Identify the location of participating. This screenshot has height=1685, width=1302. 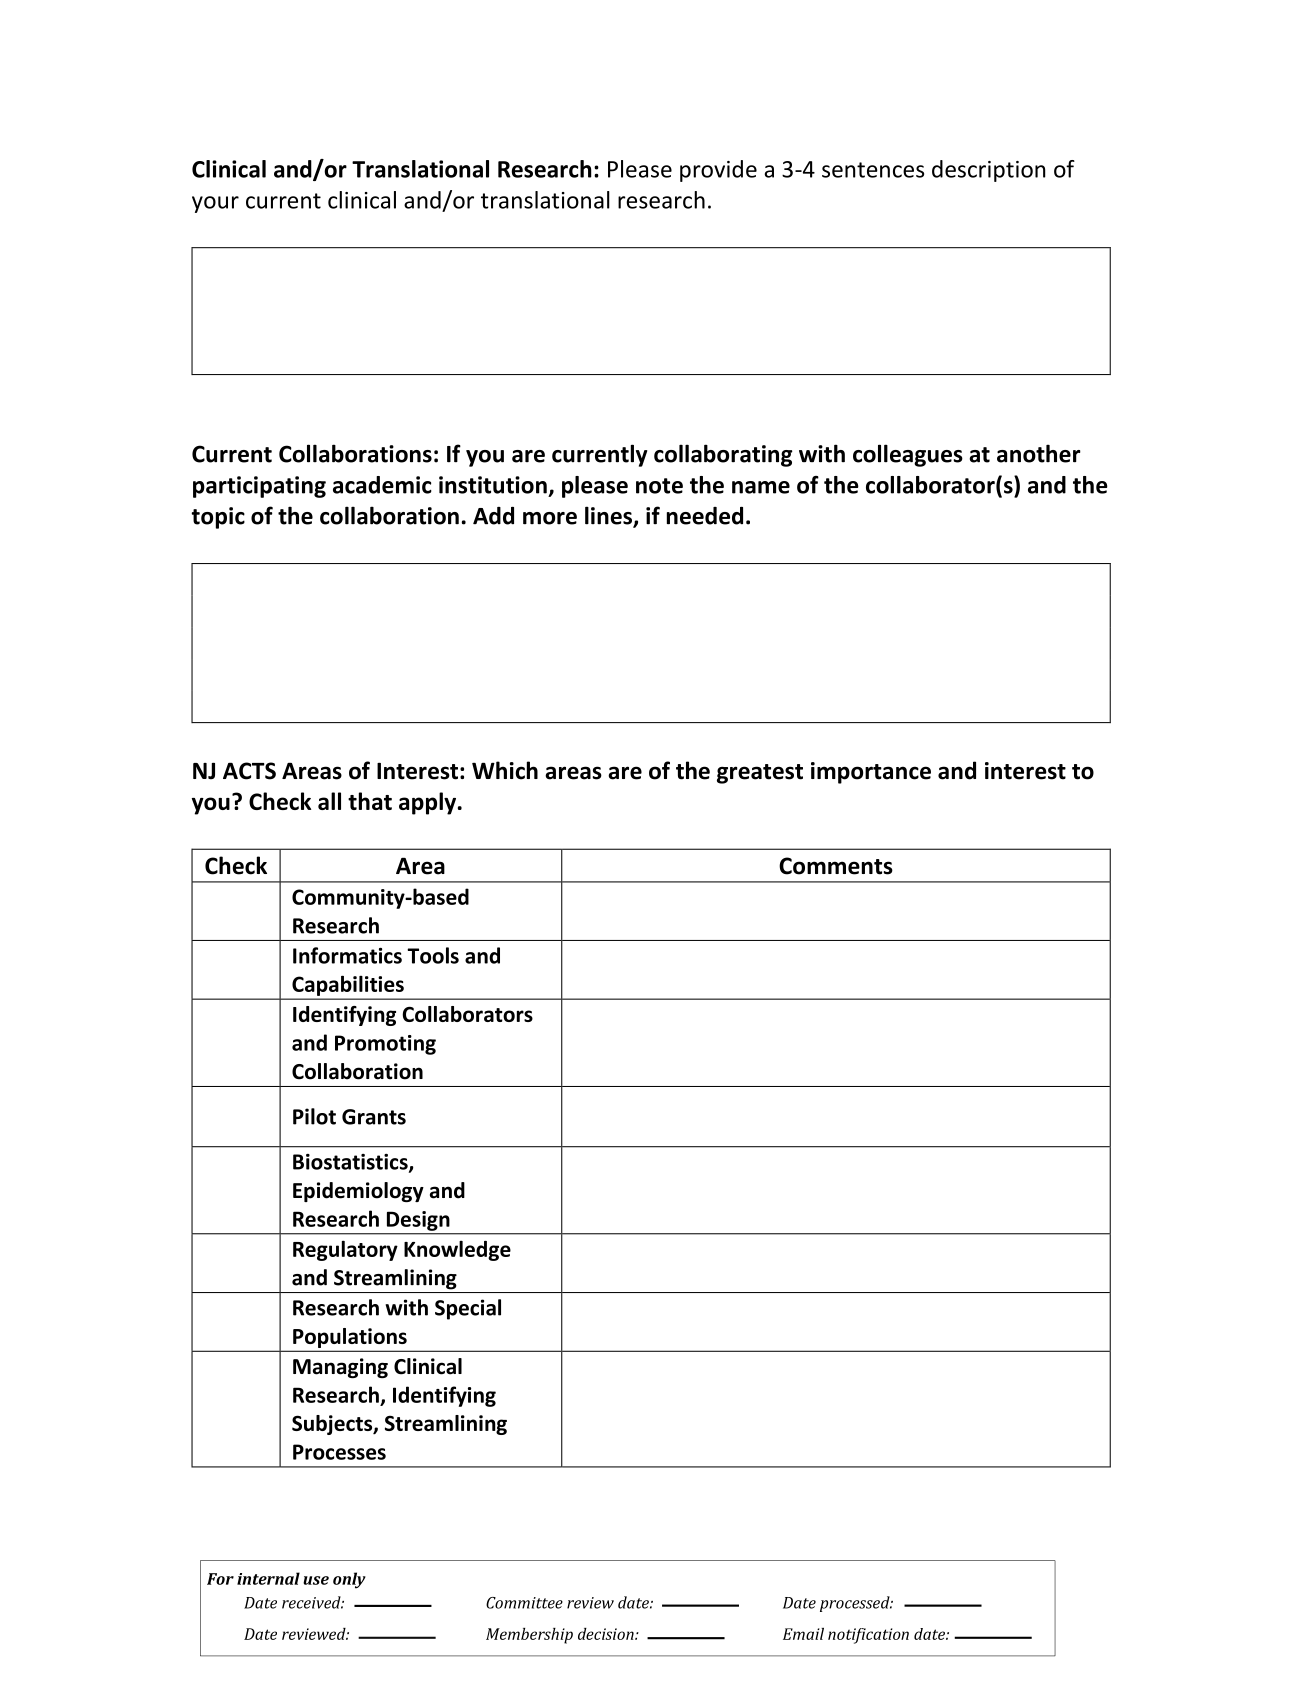
(259, 487).
